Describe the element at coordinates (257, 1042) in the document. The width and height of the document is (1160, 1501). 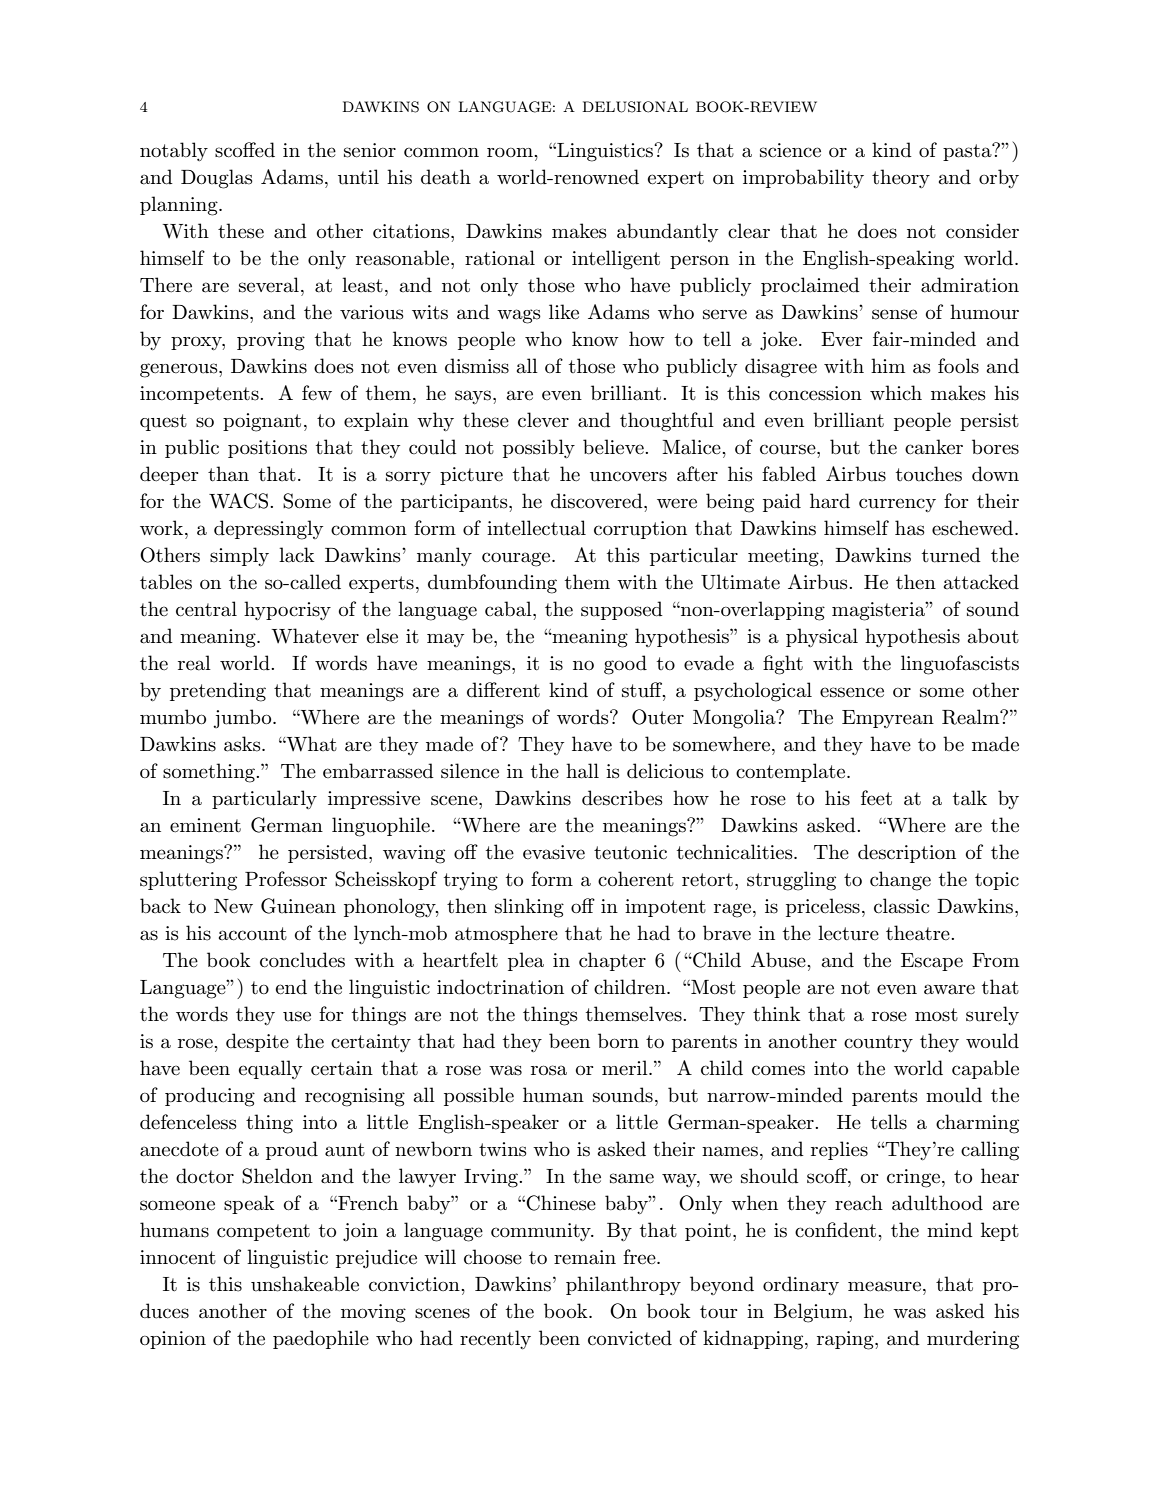
I see `despite` at that location.
